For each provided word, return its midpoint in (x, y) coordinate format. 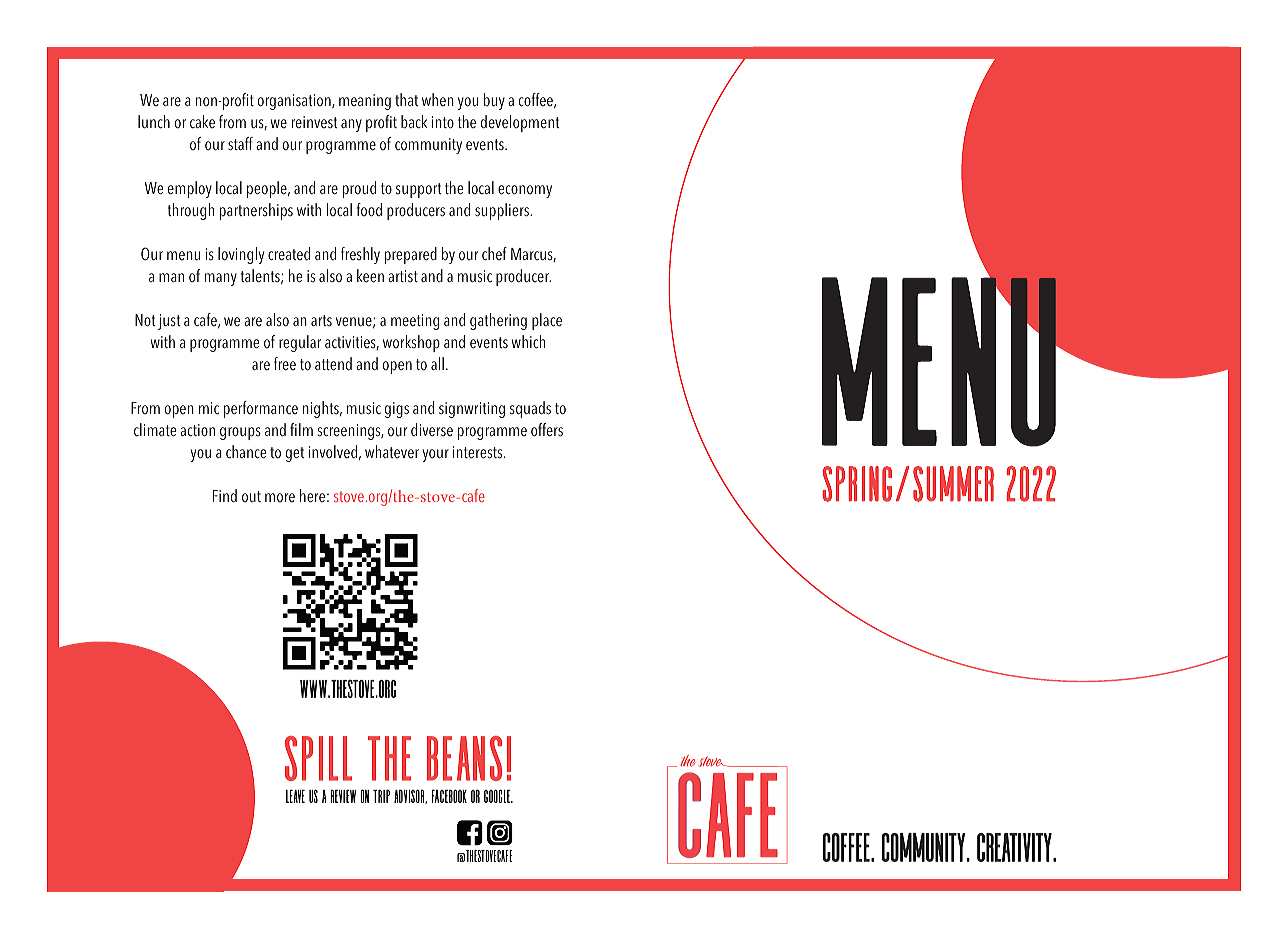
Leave (295, 796)
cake (202, 122)
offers (547, 430)
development (520, 123)
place (547, 321)
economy (525, 191)
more (280, 497)
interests (479, 452)
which (529, 342)
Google (498, 796)
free (285, 364)
